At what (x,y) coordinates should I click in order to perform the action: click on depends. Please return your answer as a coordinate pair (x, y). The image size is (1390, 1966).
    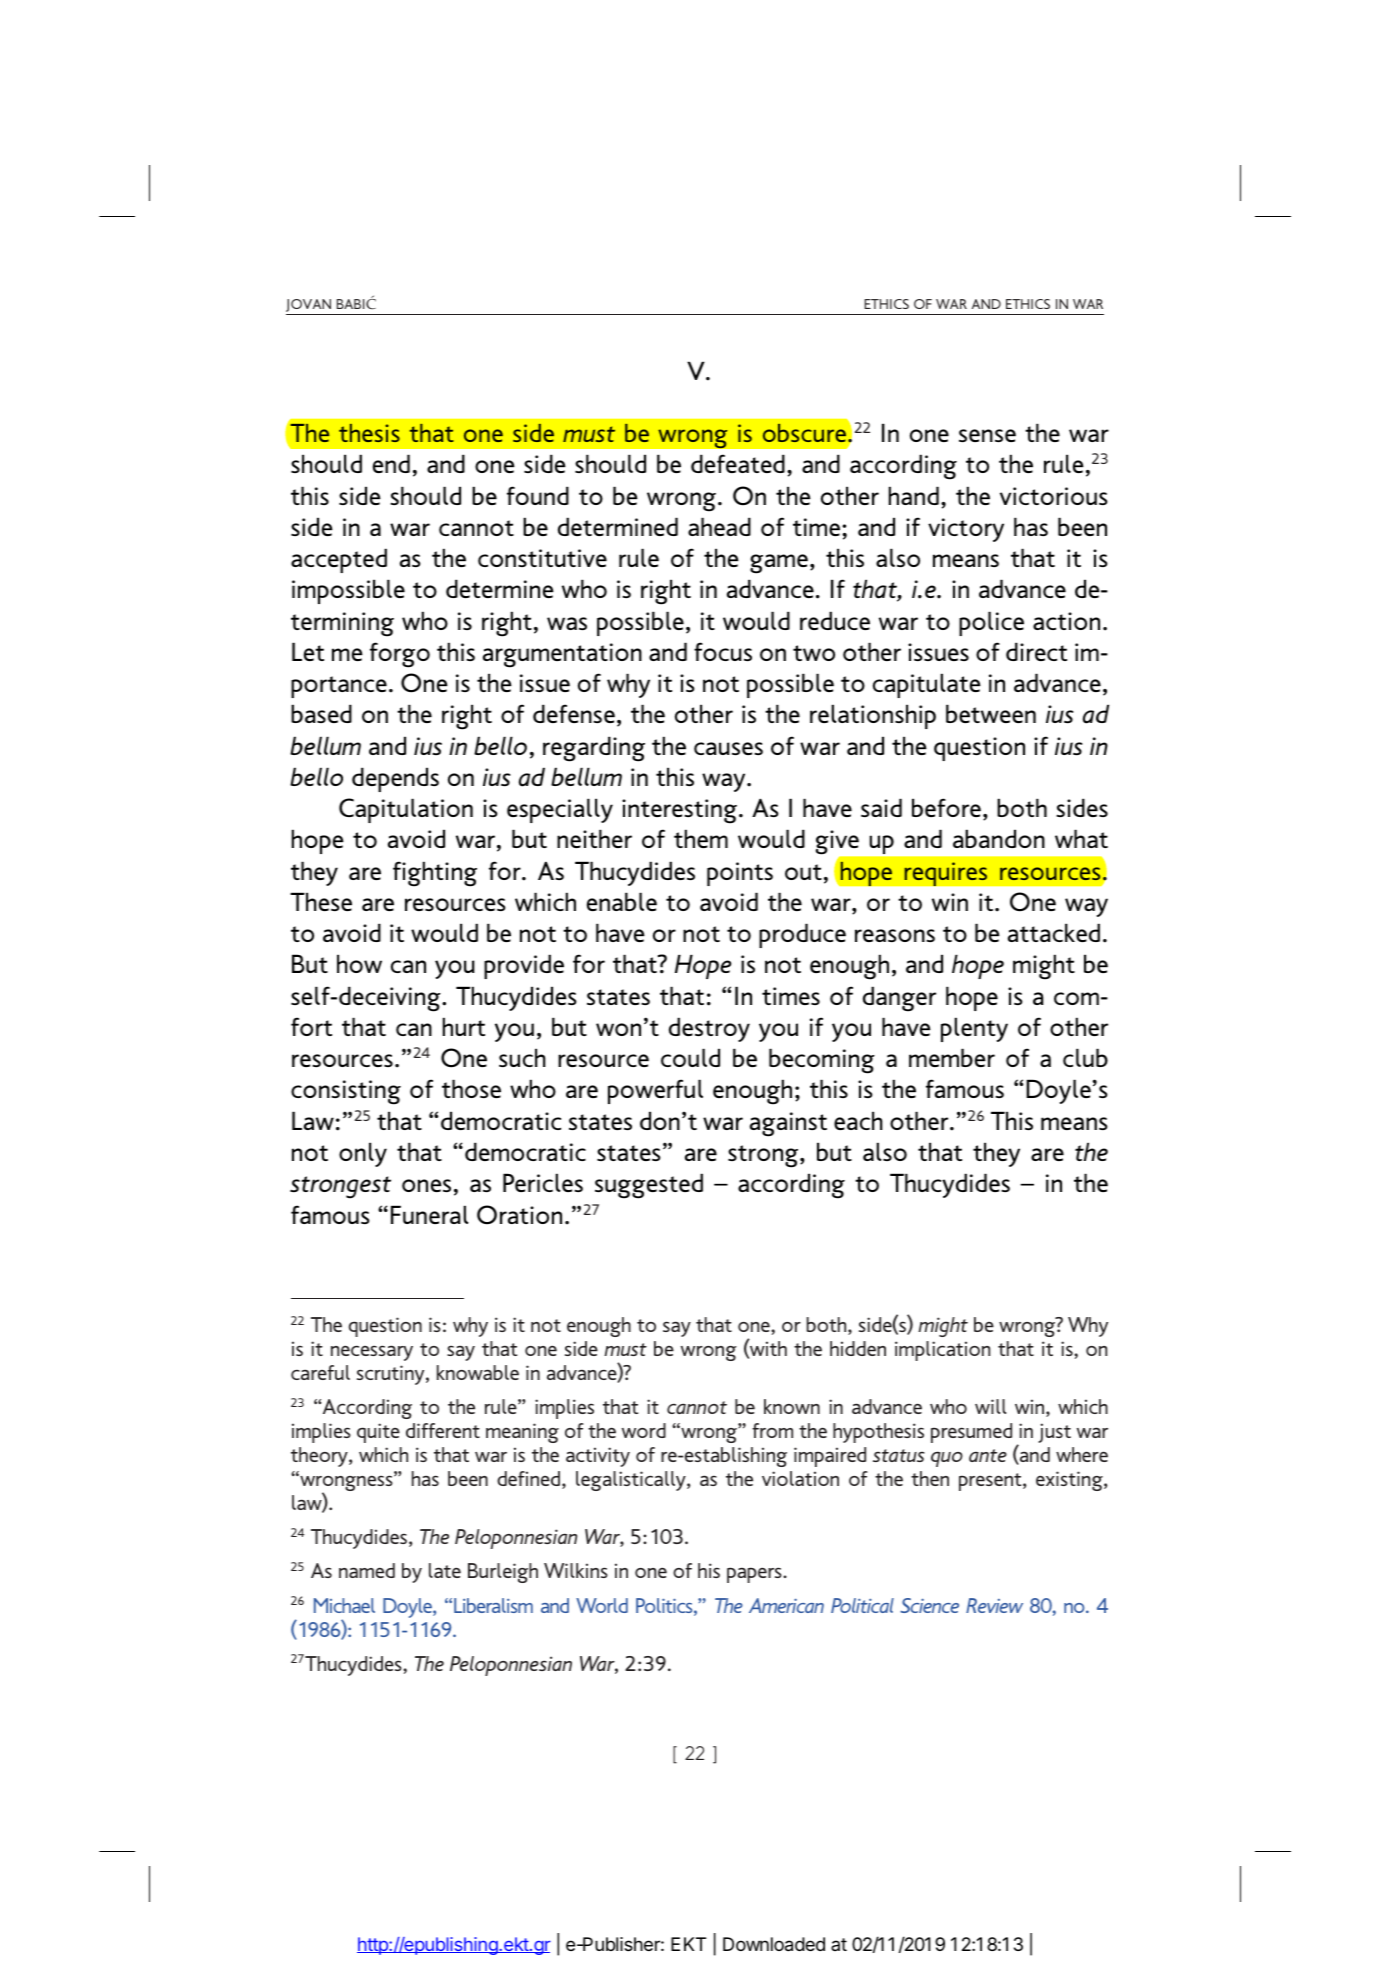
    Looking at the image, I should click on (395, 779).
